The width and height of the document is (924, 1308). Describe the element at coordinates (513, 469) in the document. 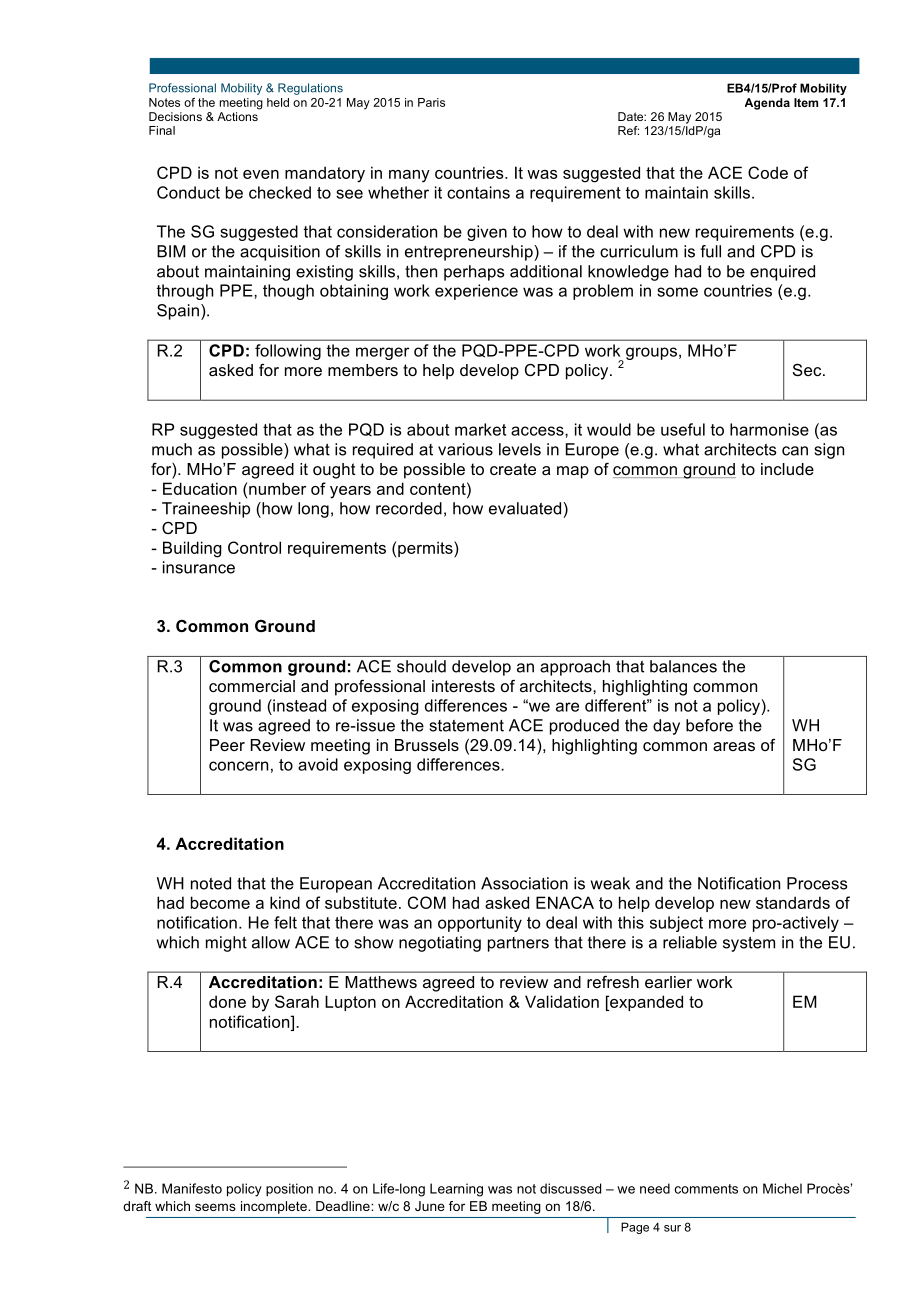

I see `create` at that location.
